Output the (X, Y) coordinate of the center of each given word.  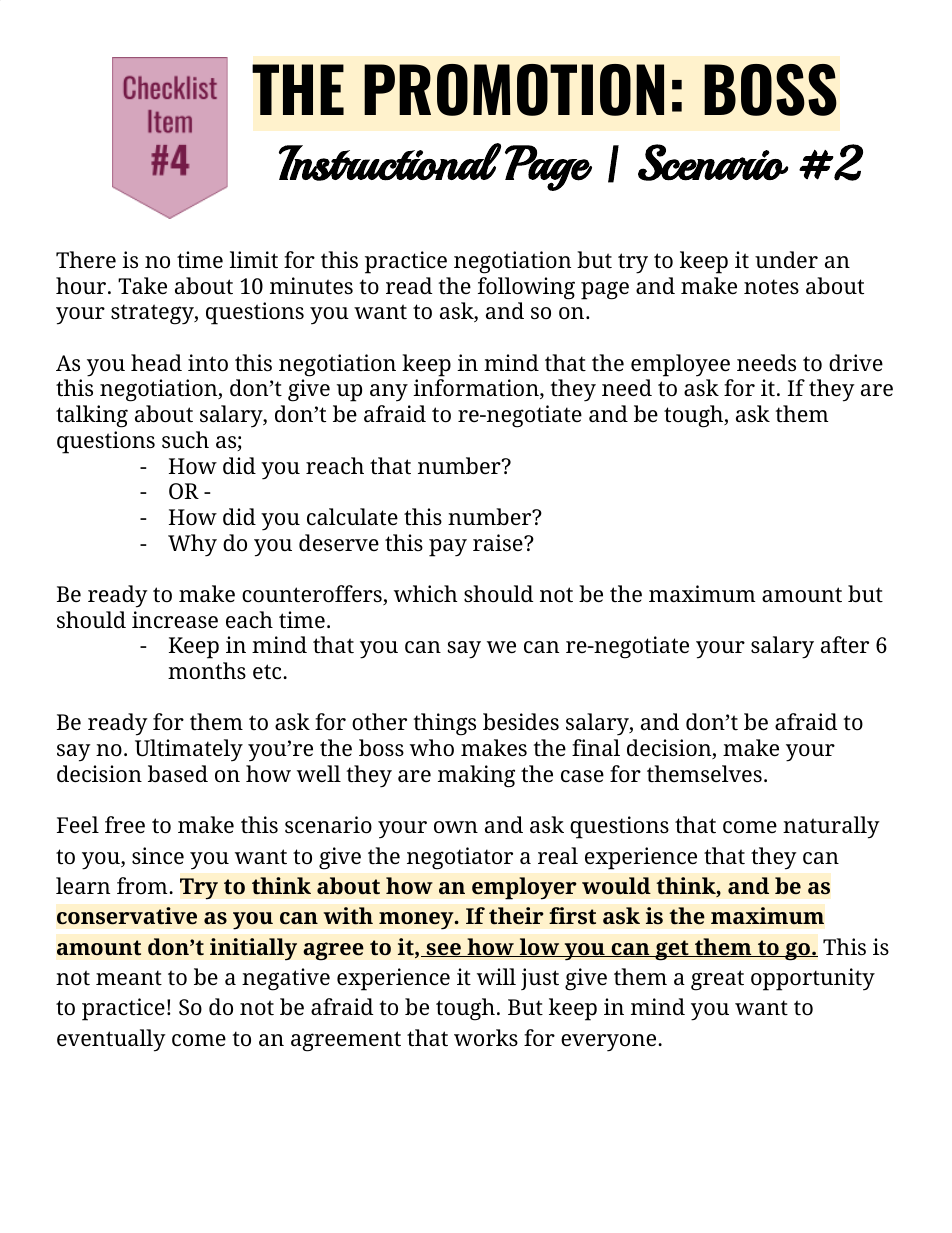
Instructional (390, 162)
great (717, 980)
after (845, 645)
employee (680, 365)
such (185, 439)
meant (129, 978)
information (477, 389)
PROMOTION (514, 90)
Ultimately (189, 750)
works (486, 1037)
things (445, 724)
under (786, 259)
